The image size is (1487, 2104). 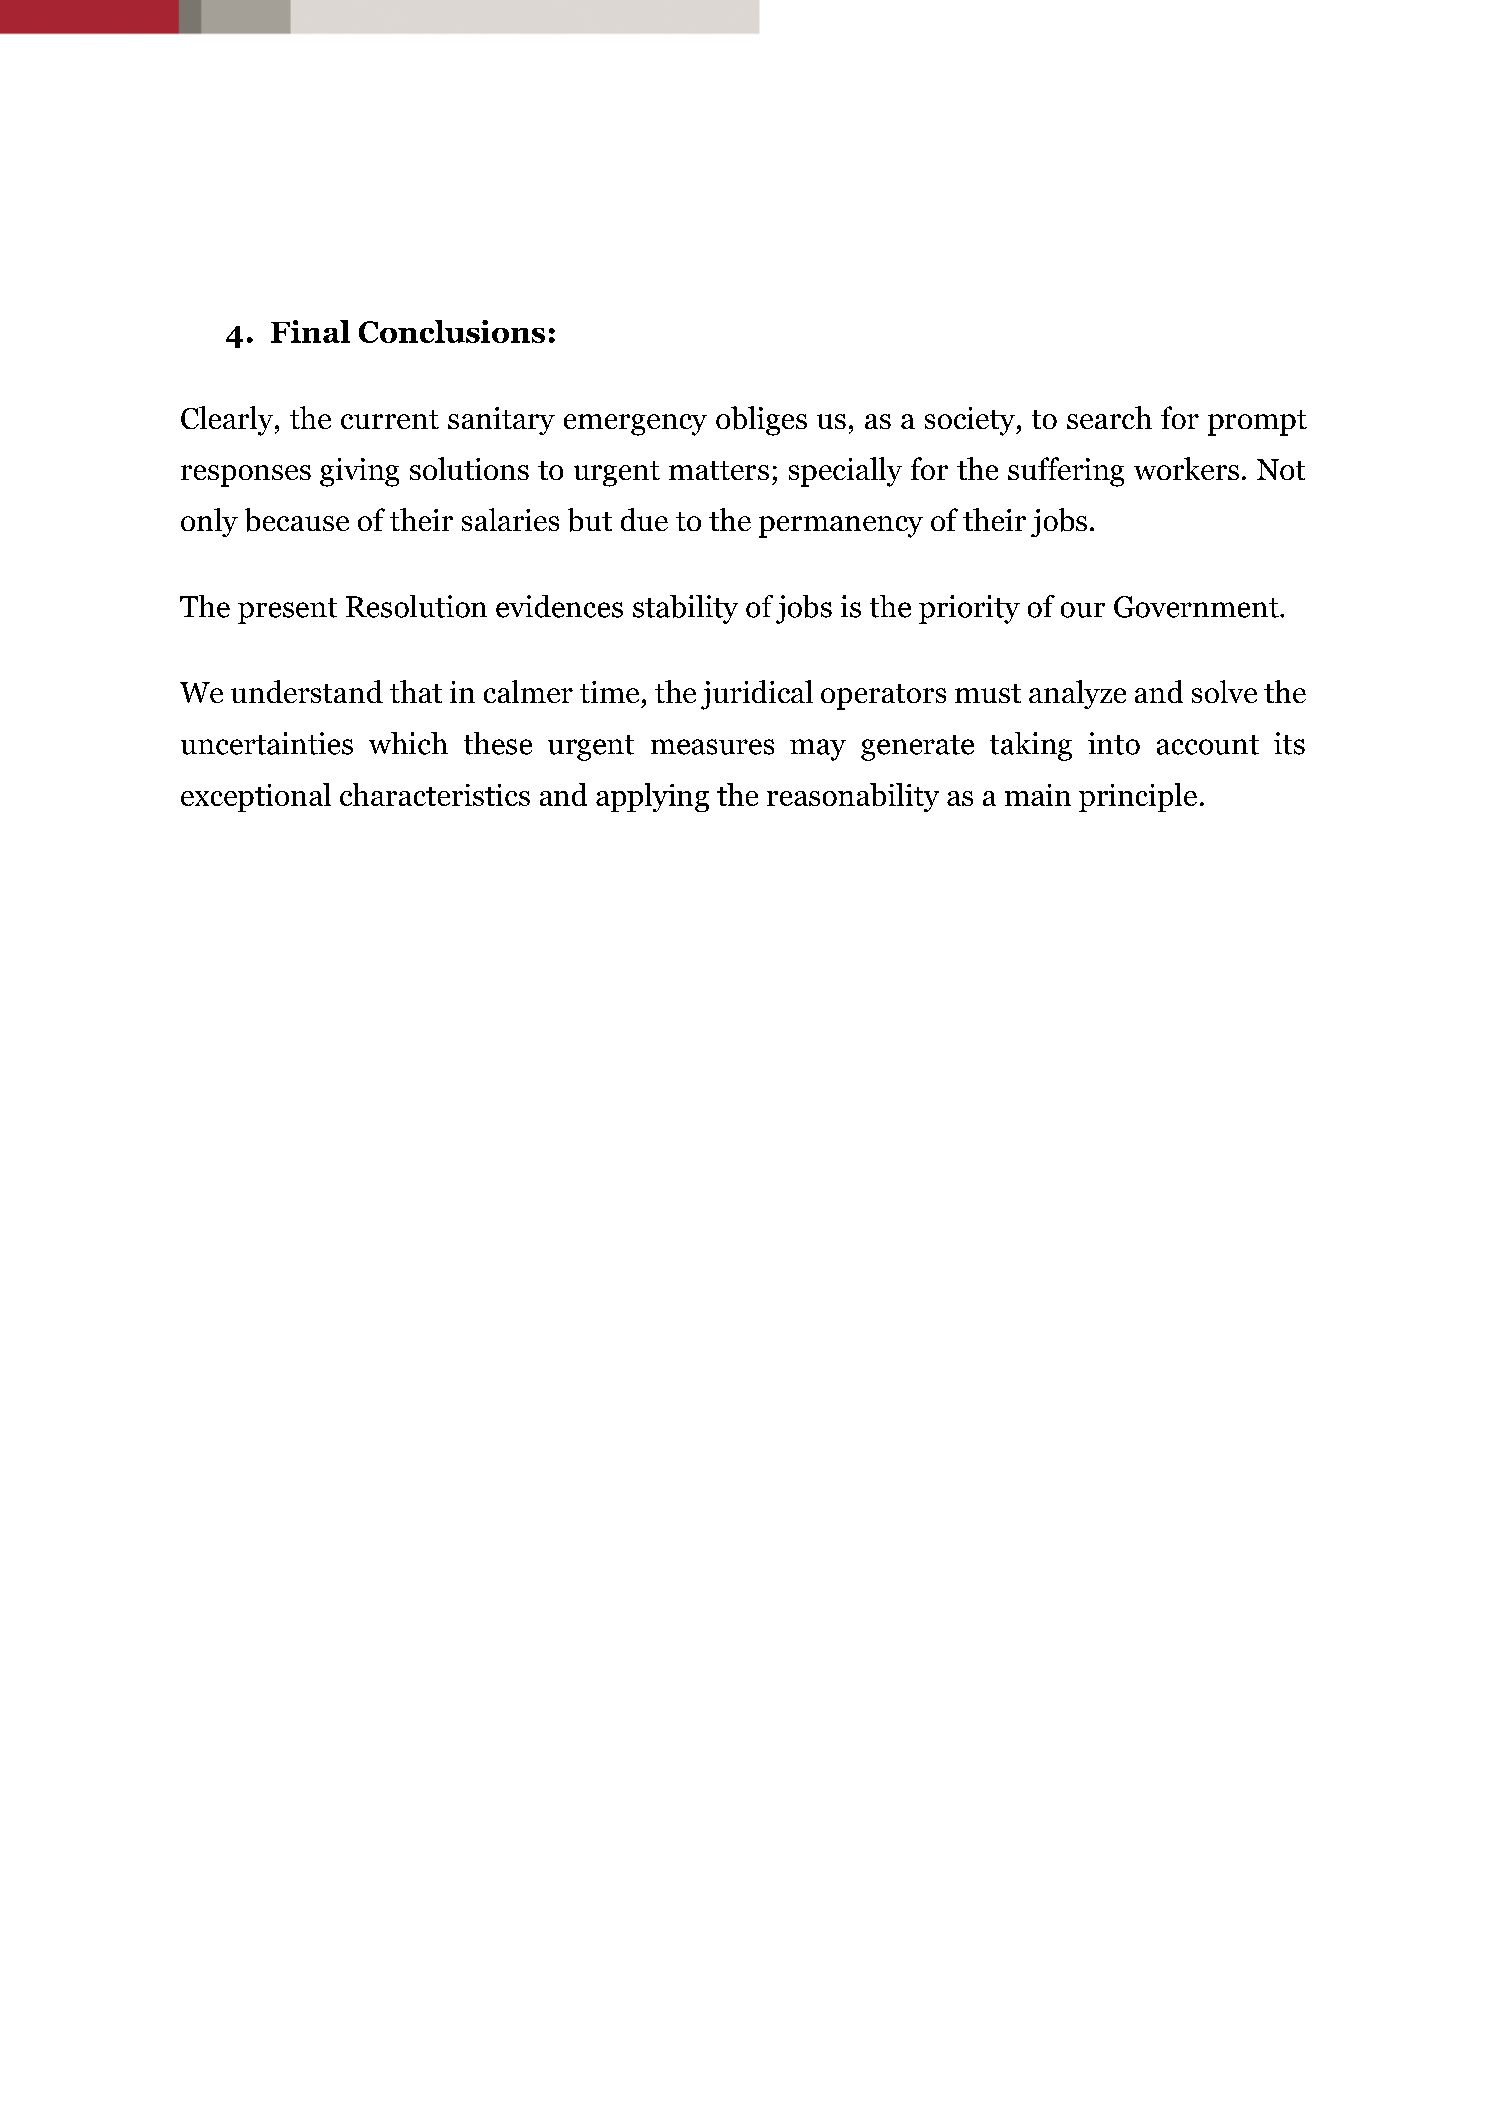 I want to click on principle, so click(x=1138, y=797).
